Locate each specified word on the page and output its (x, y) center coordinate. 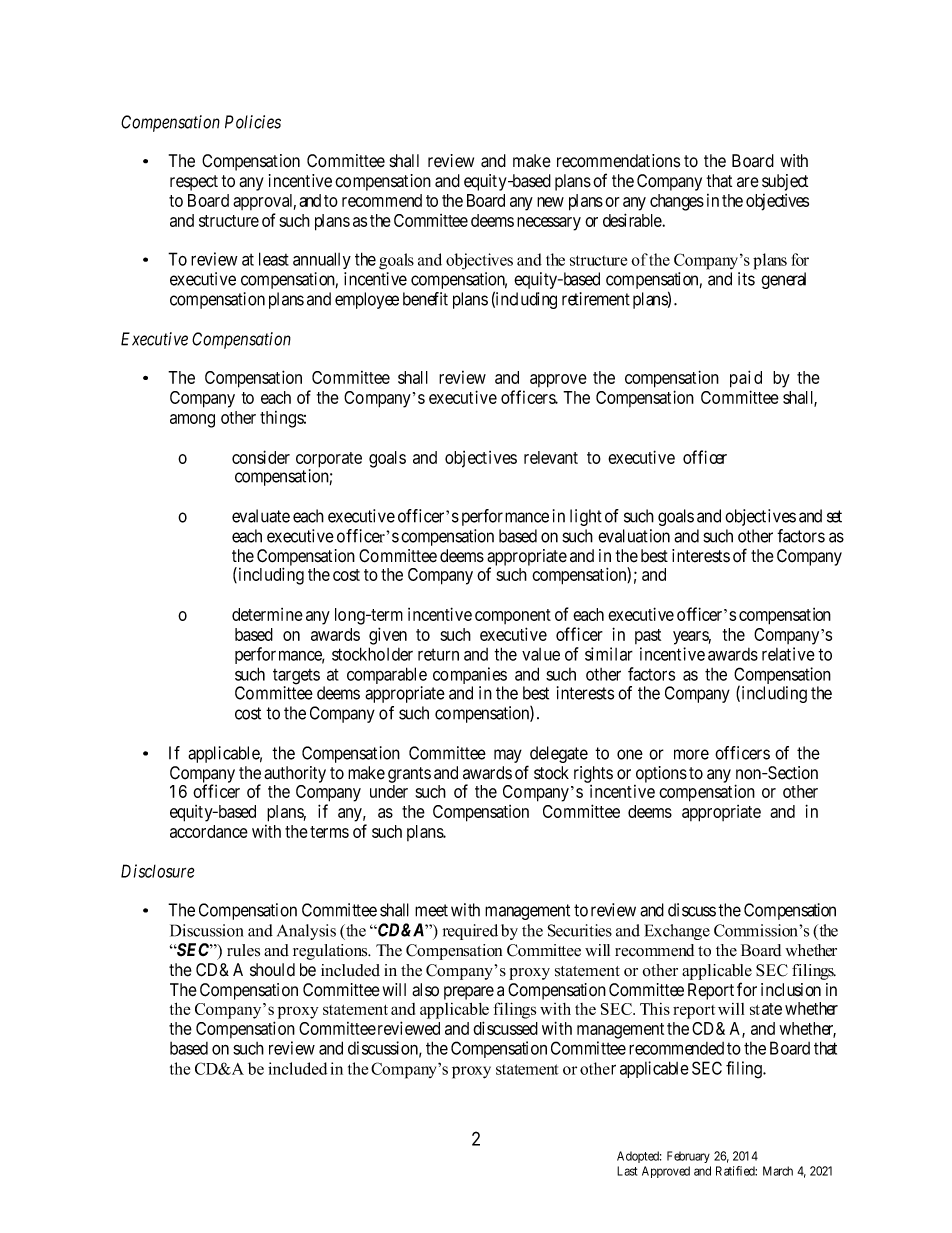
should (272, 970)
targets (296, 678)
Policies (253, 122)
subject (785, 182)
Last (627, 1171)
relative (788, 654)
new (550, 202)
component (513, 616)
